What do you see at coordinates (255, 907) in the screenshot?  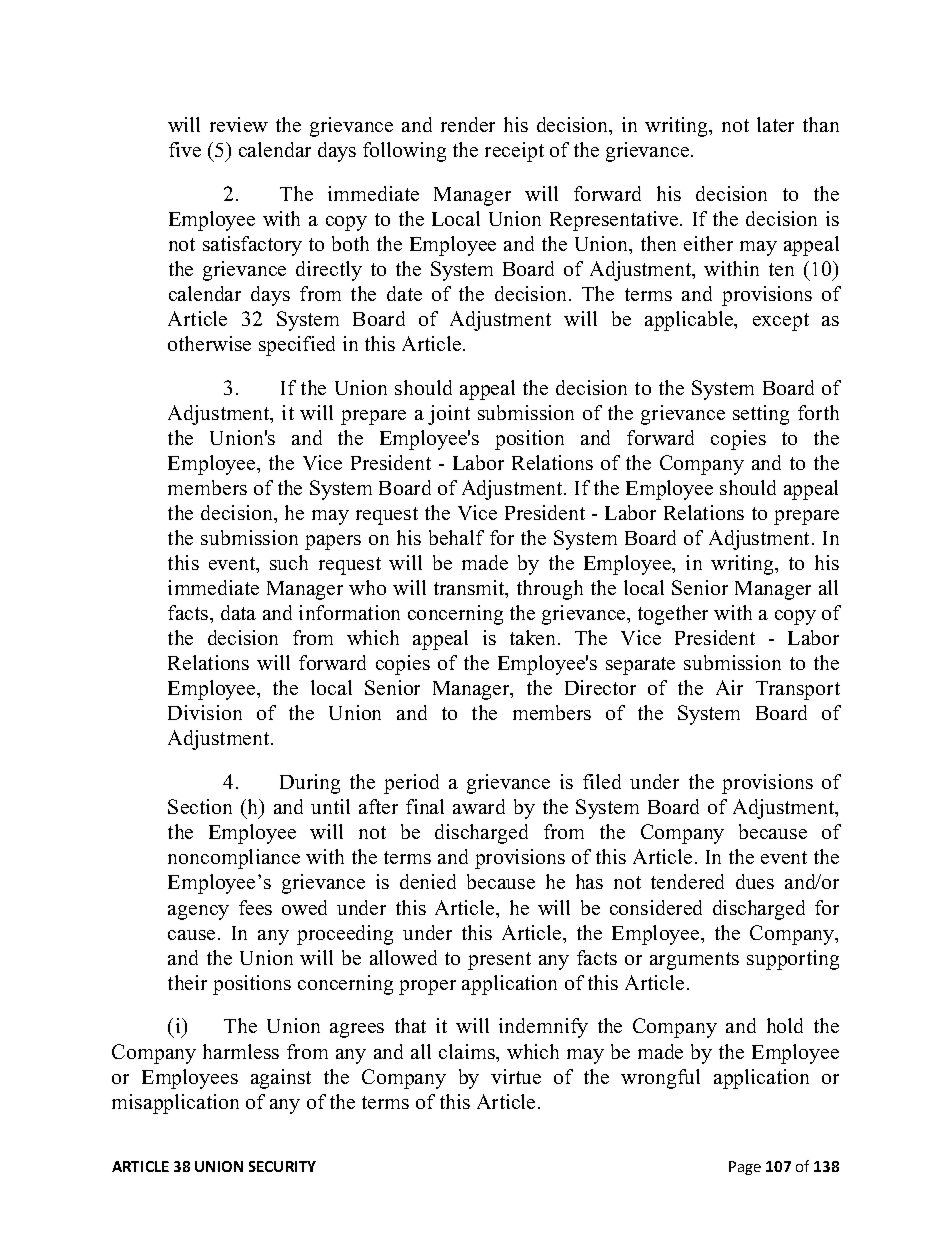 I see `fees` at bounding box center [255, 907].
